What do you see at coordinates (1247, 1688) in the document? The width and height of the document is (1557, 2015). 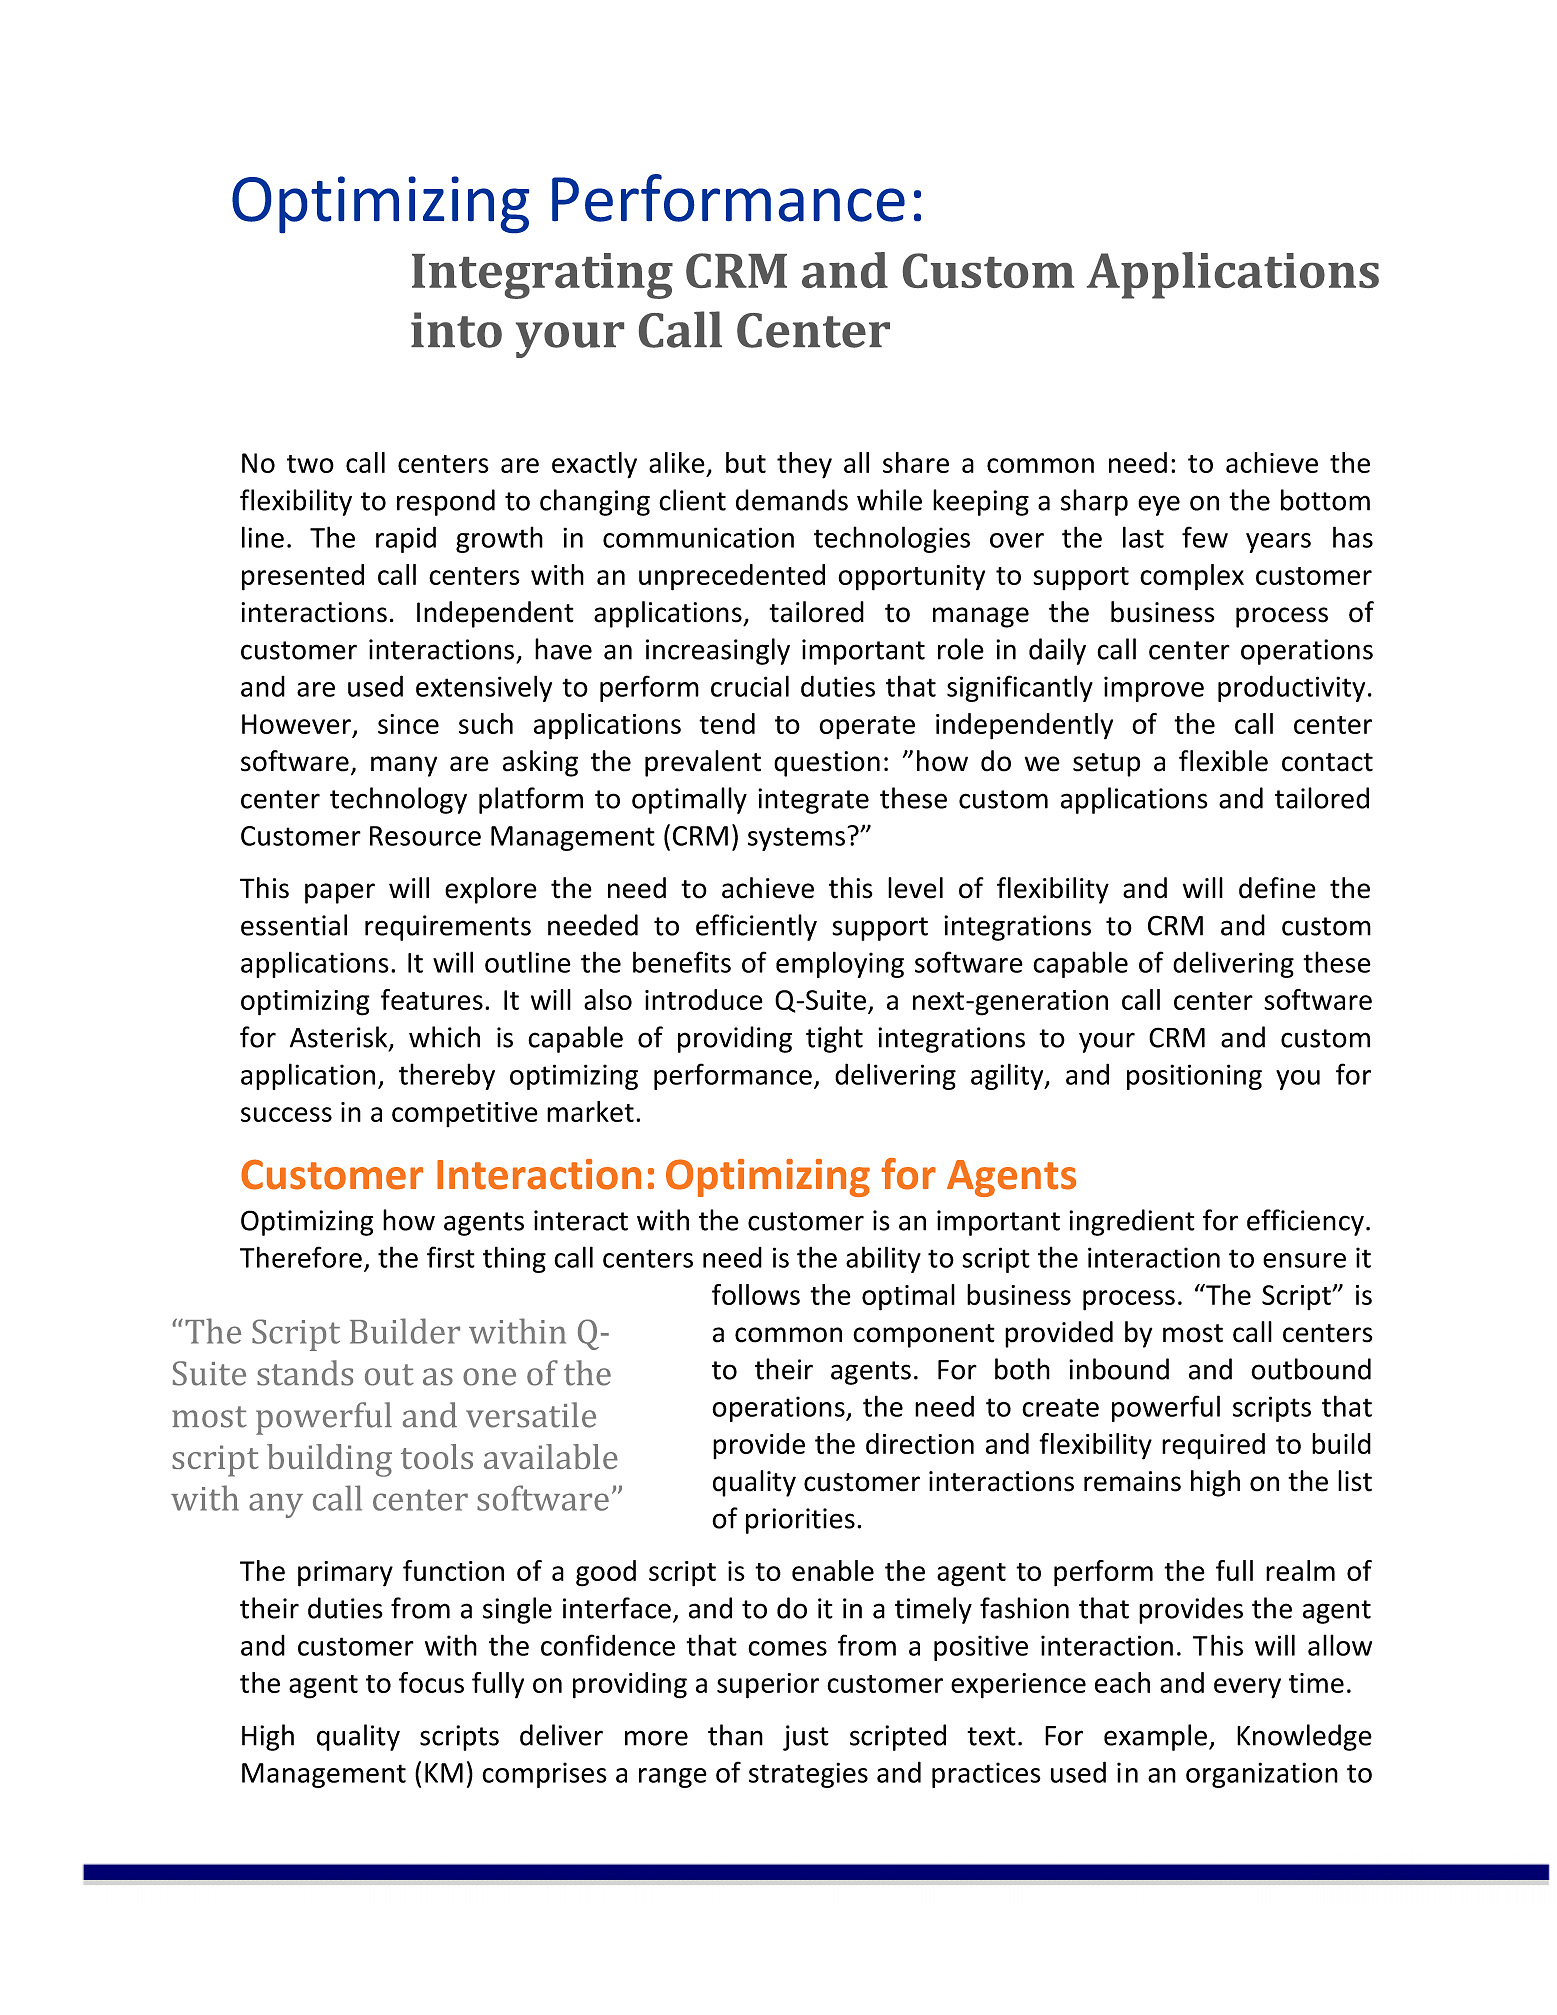 I see `every` at bounding box center [1247, 1688].
